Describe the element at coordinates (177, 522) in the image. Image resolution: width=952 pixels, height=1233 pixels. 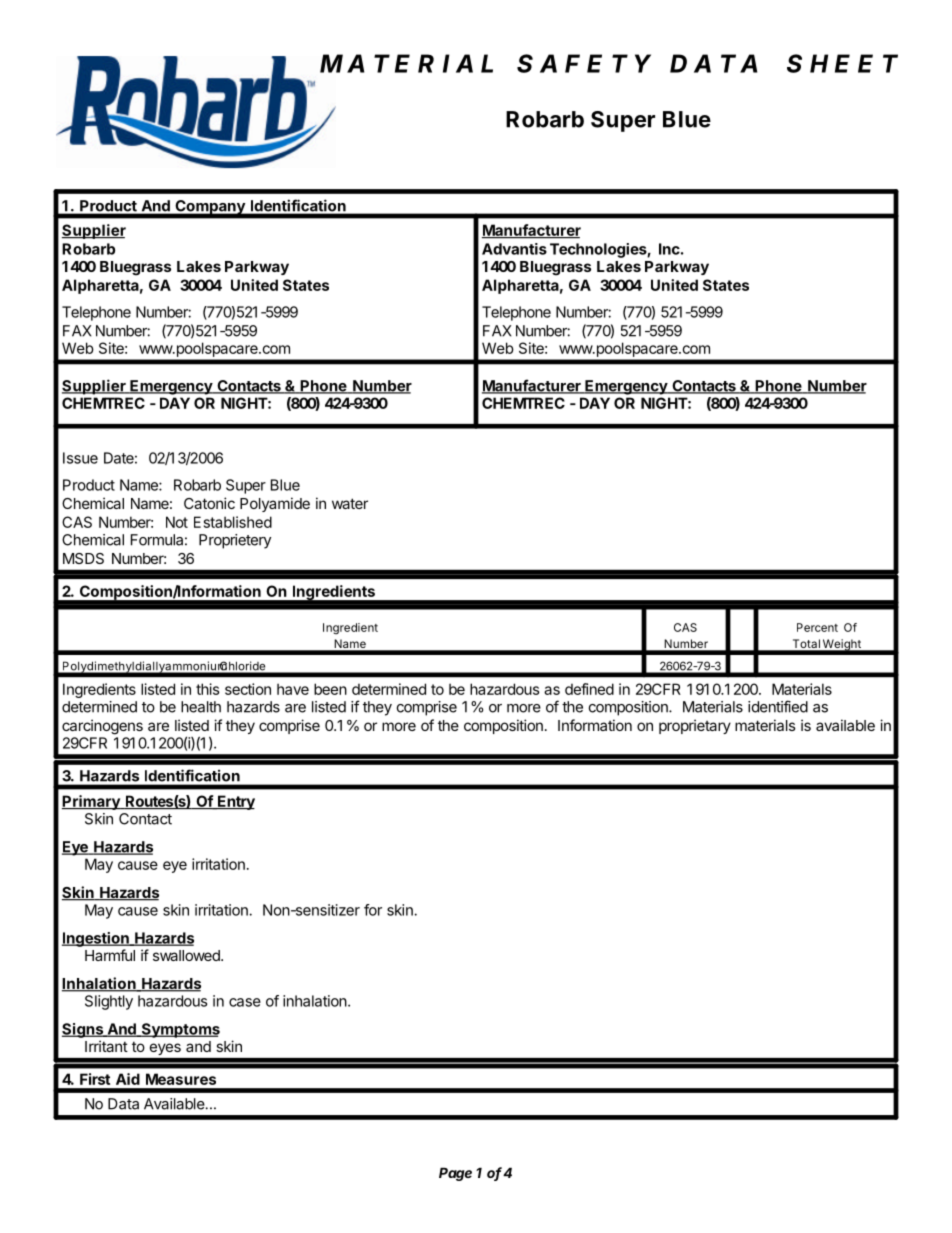
I see `Not` at that location.
